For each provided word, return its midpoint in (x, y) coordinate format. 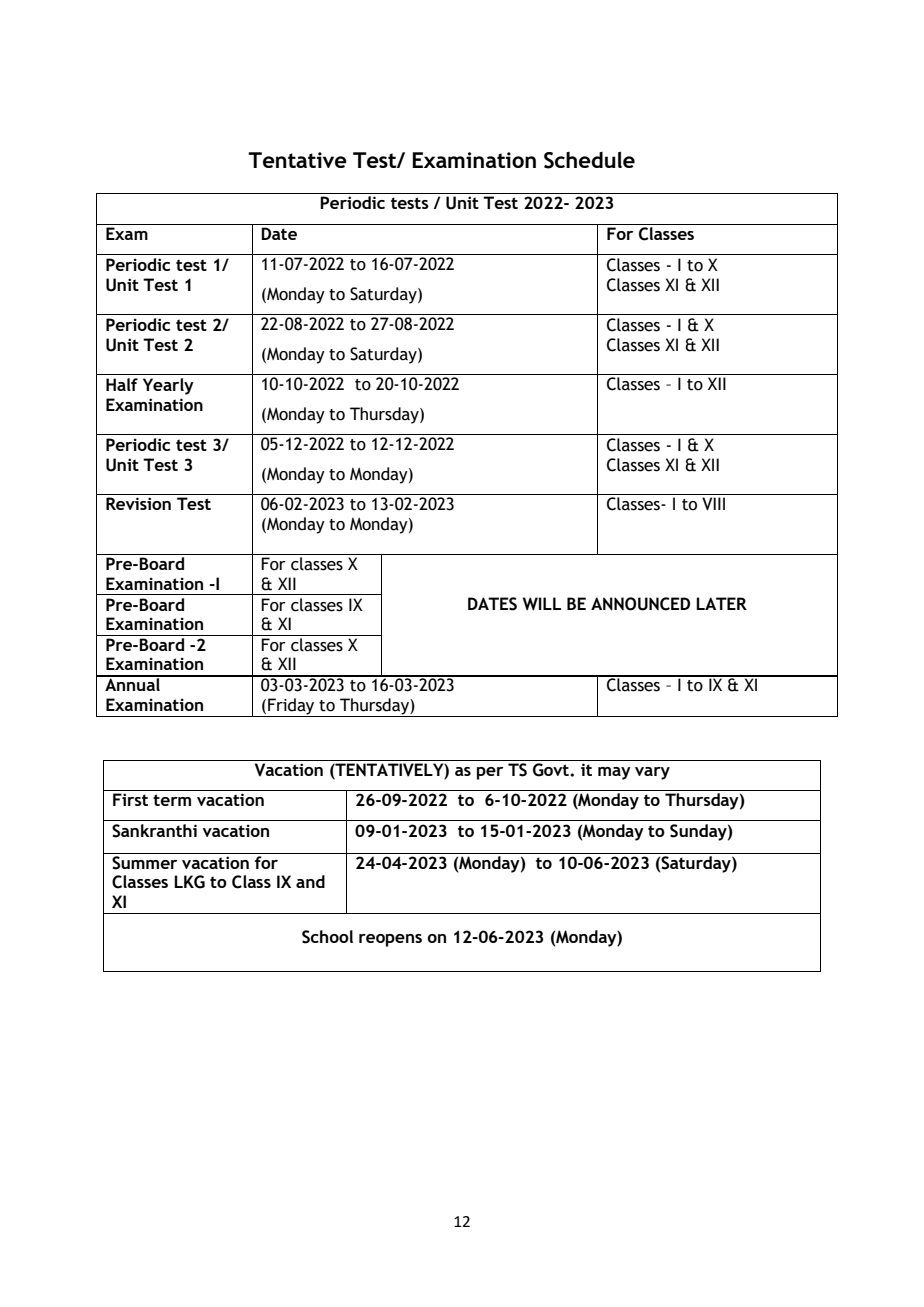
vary (652, 773)
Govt (552, 770)
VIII (713, 504)
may (614, 773)
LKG (189, 882)
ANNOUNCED (640, 604)
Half (122, 384)
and (310, 881)
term (172, 800)
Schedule (589, 160)
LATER (721, 603)
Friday (291, 706)
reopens (390, 940)
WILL (542, 604)
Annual (133, 683)
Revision (138, 503)
